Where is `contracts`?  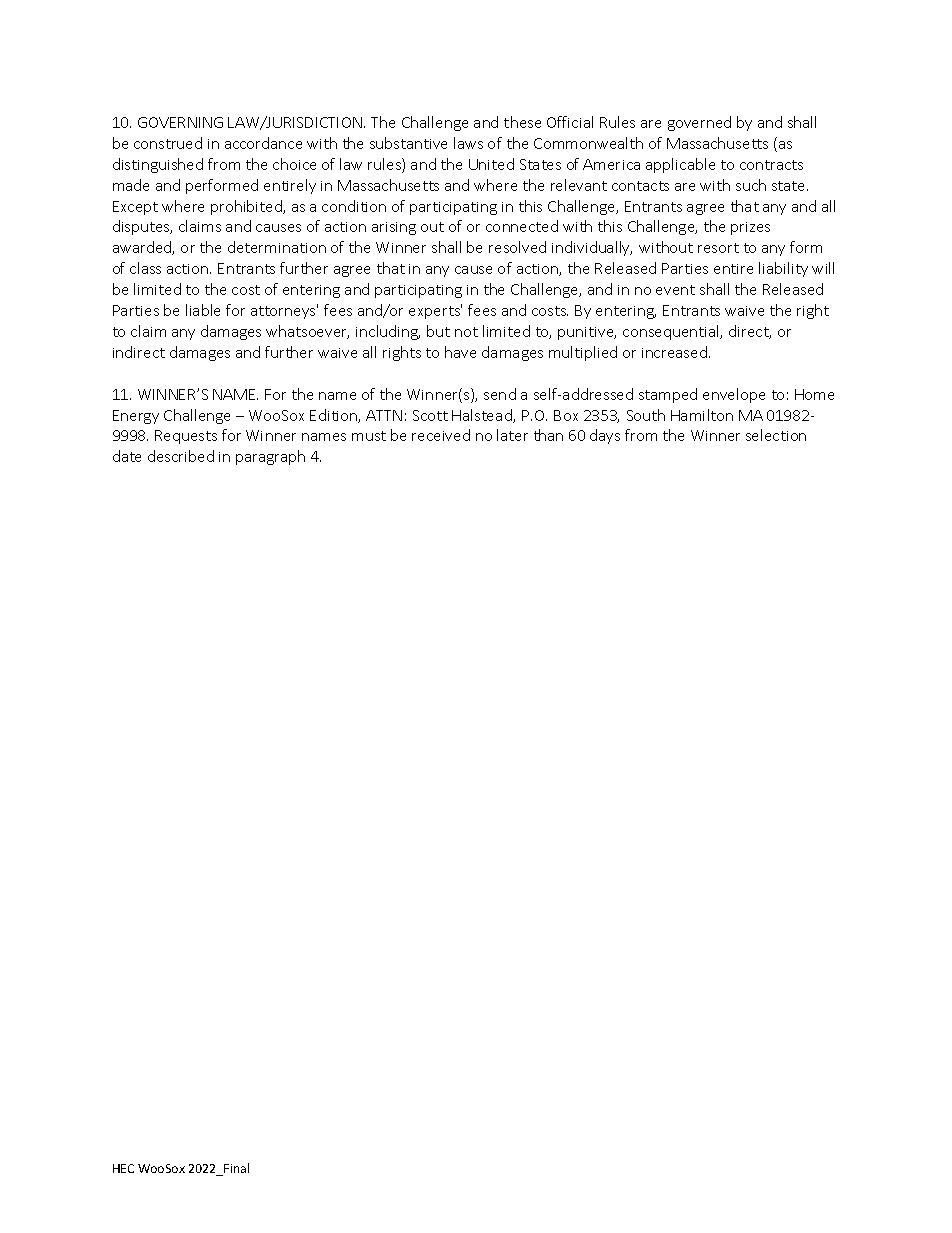 contracts is located at coordinates (771, 165).
